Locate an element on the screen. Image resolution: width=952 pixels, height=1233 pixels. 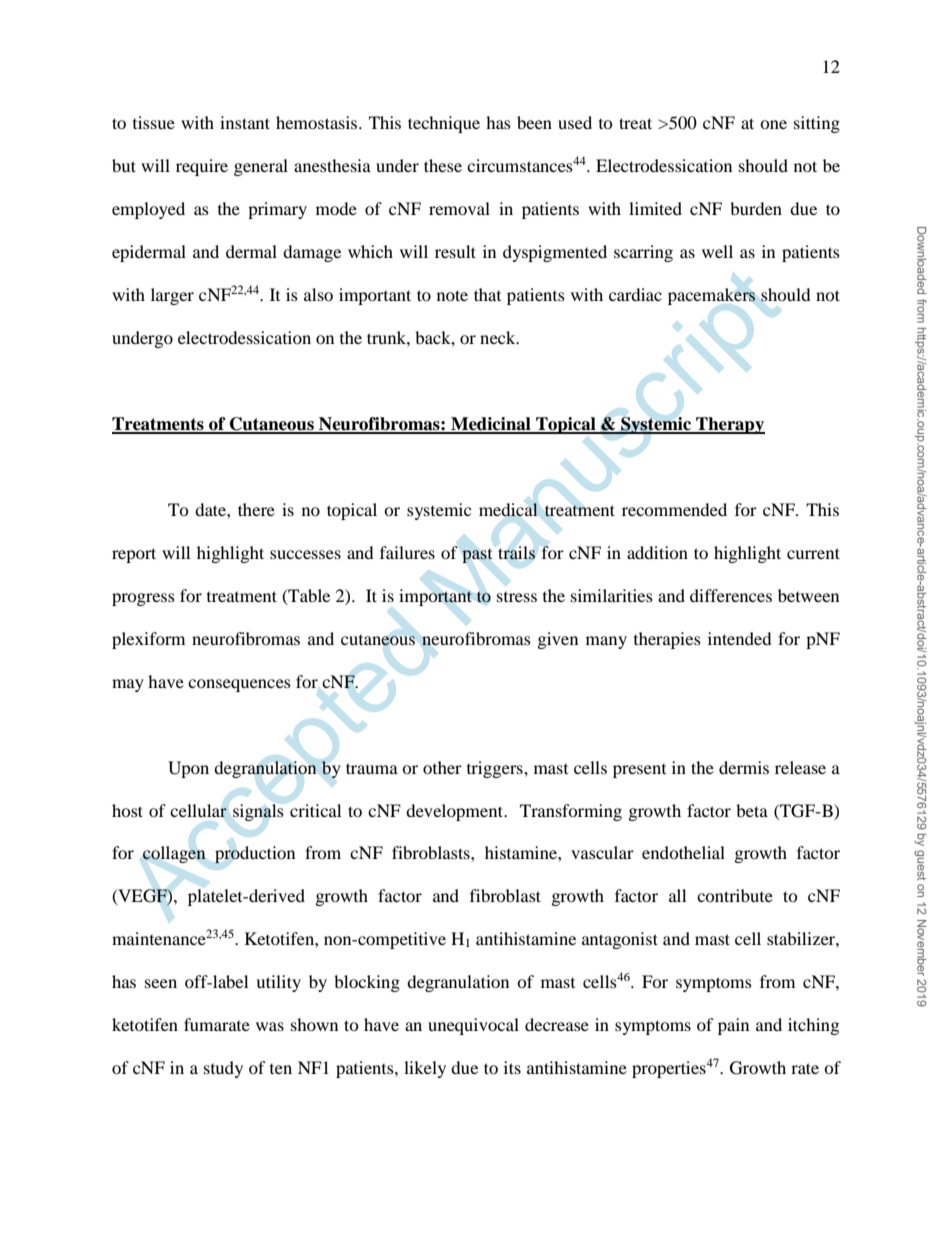
neck is located at coordinates (499, 337).
